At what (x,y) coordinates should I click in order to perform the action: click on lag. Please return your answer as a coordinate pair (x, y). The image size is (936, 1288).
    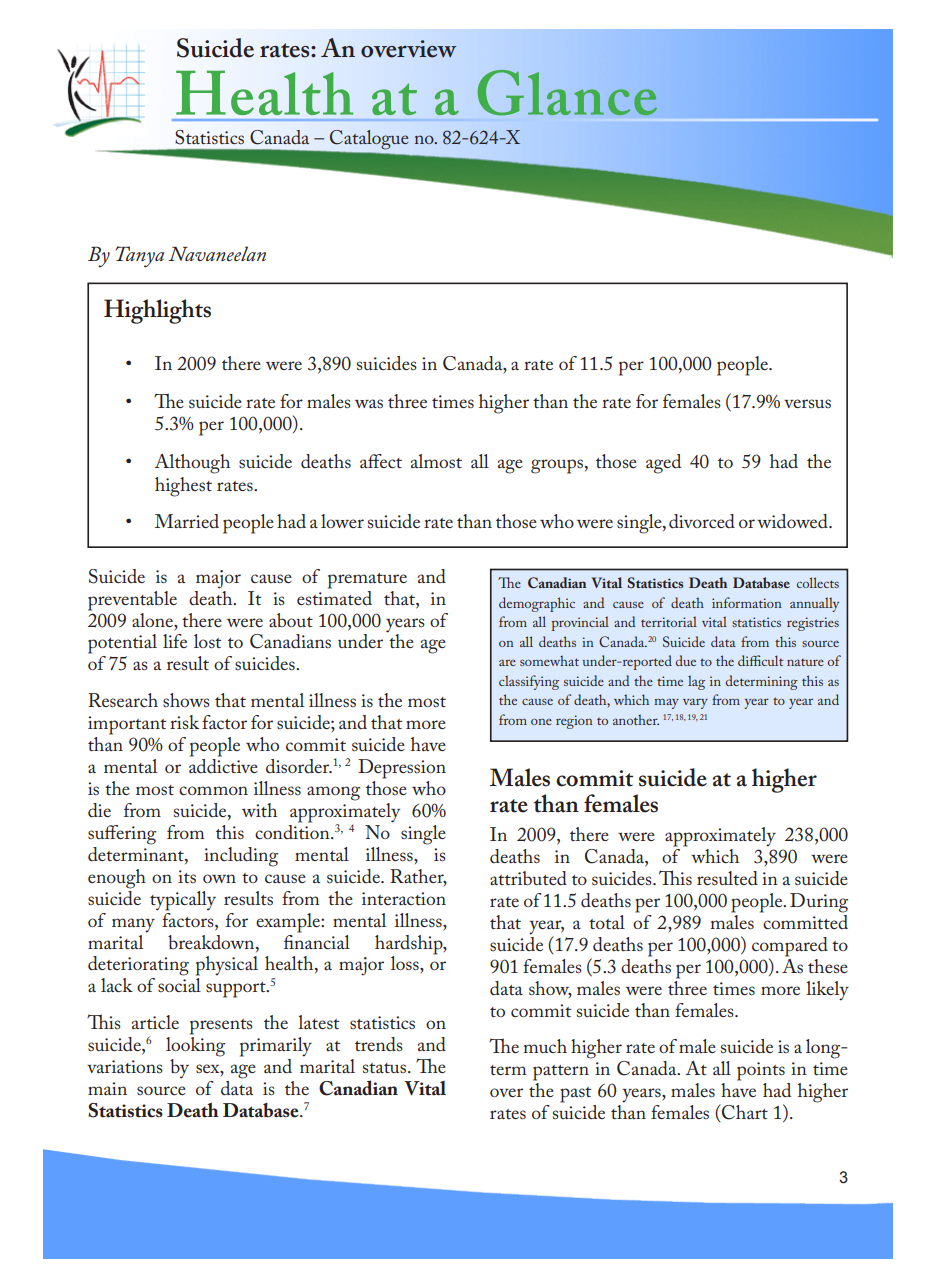
    Looking at the image, I should click on (696, 682).
